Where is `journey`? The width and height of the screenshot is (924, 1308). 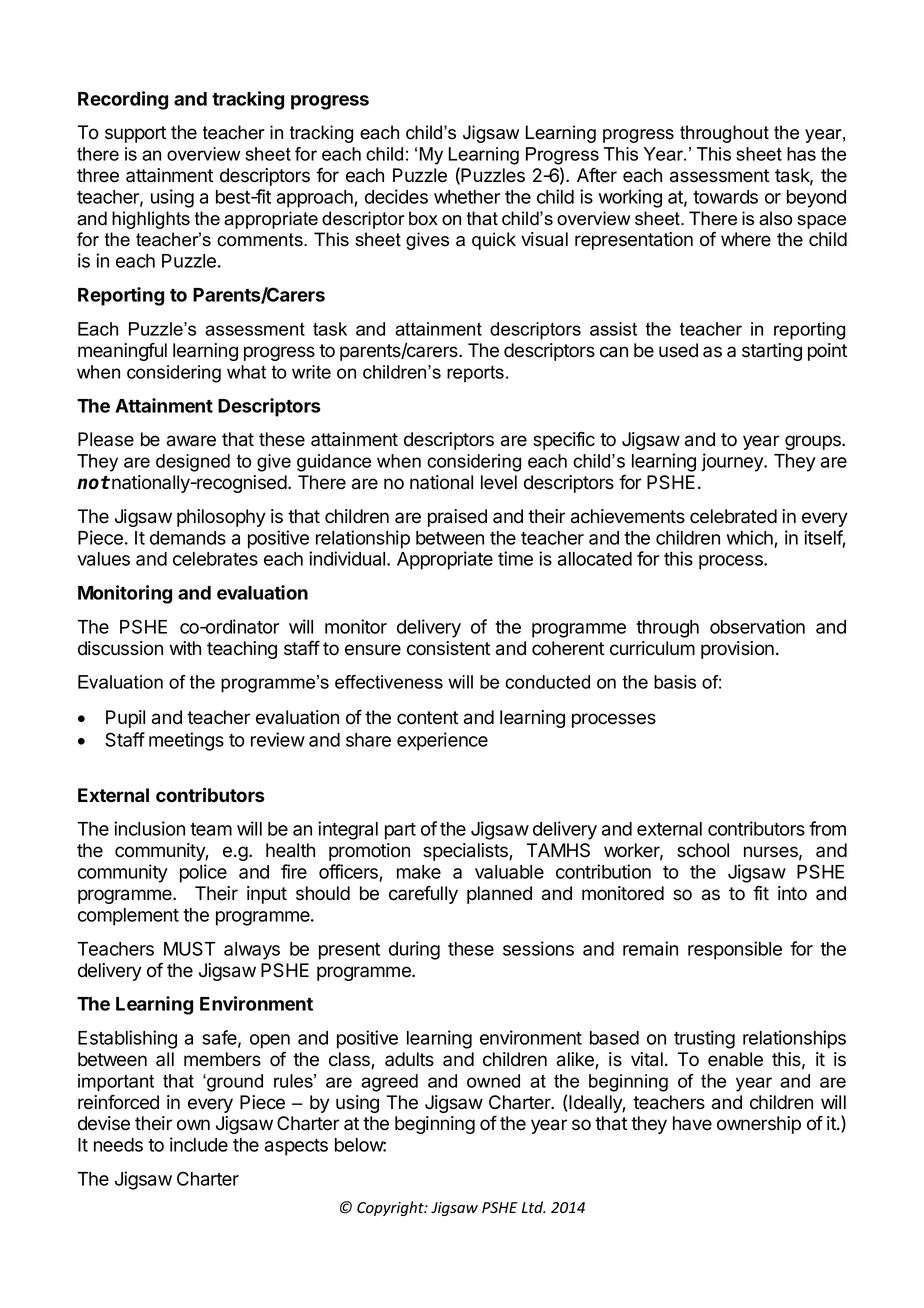
journey is located at coordinates (733, 462).
